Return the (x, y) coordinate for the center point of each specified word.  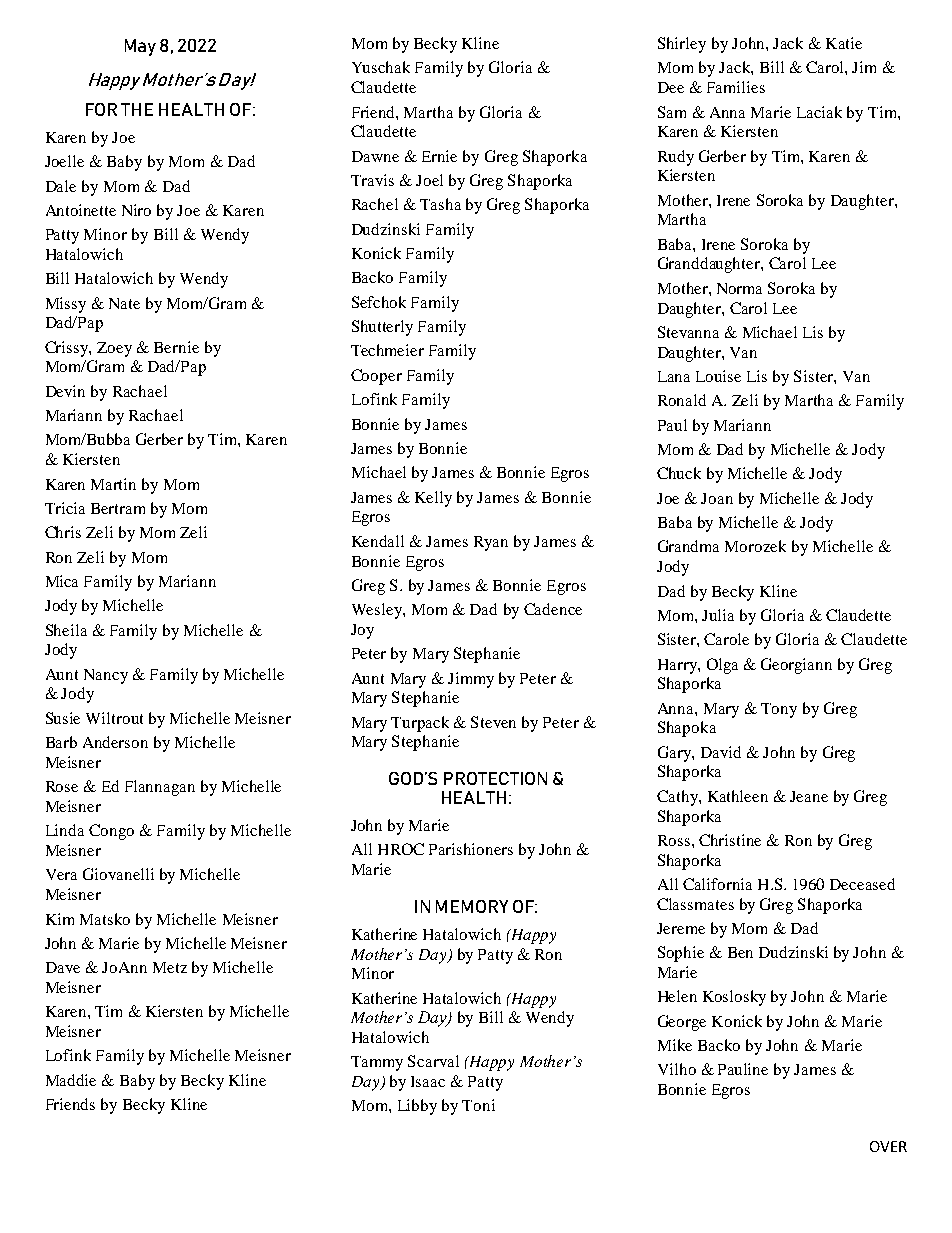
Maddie (71, 1080)
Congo (111, 832)
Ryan (491, 543)
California (717, 884)
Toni (478, 1105)
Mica (62, 581)
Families (736, 87)
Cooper (376, 377)
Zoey (114, 349)
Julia (718, 615)
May (140, 47)
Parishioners (471, 849)
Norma (739, 288)
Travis (372, 180)
